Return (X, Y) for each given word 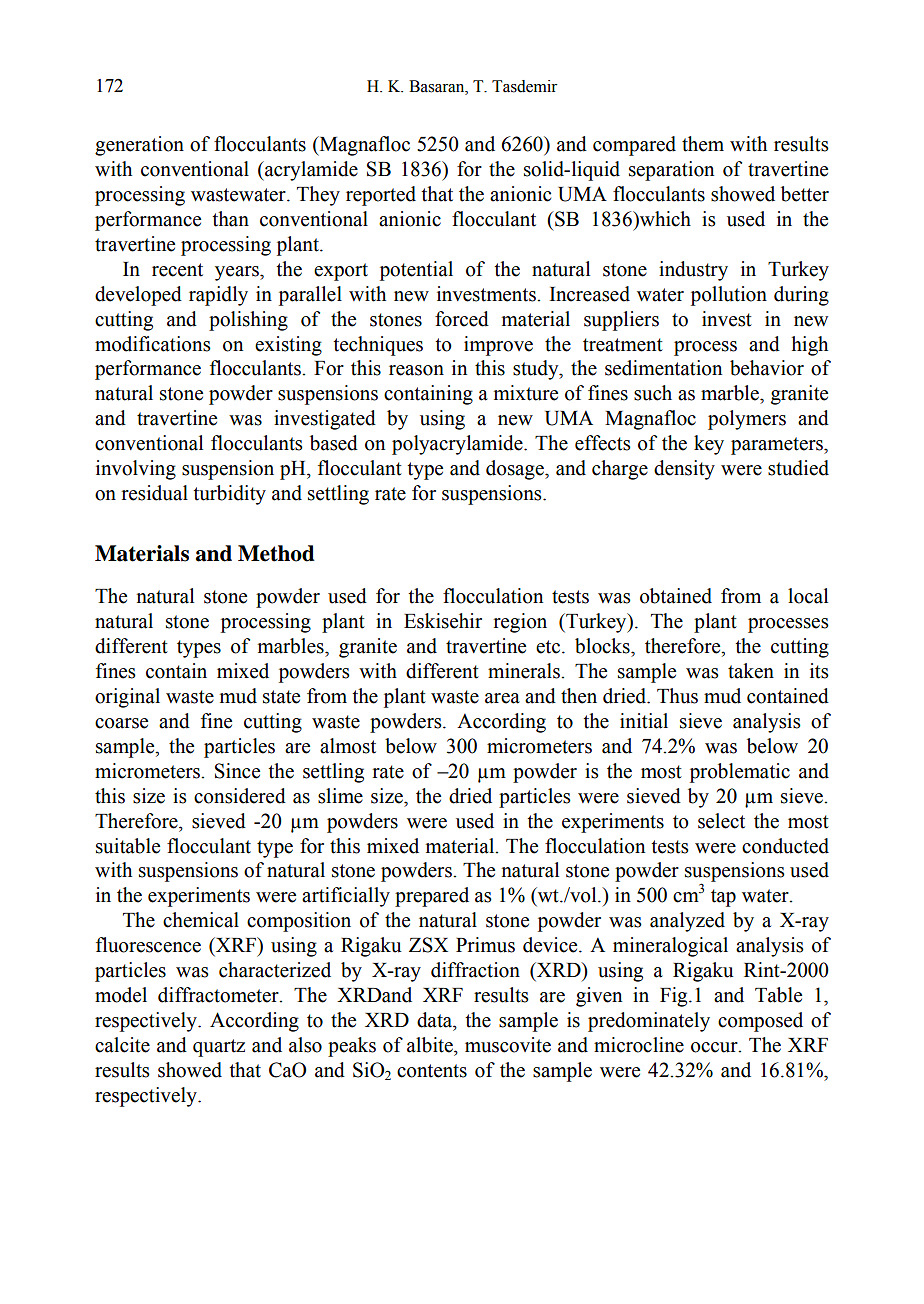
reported (381, 196)
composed (760, 1022)
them (703, 144)
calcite (122, 1045)
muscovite (508, 1045)
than (230, 219)
